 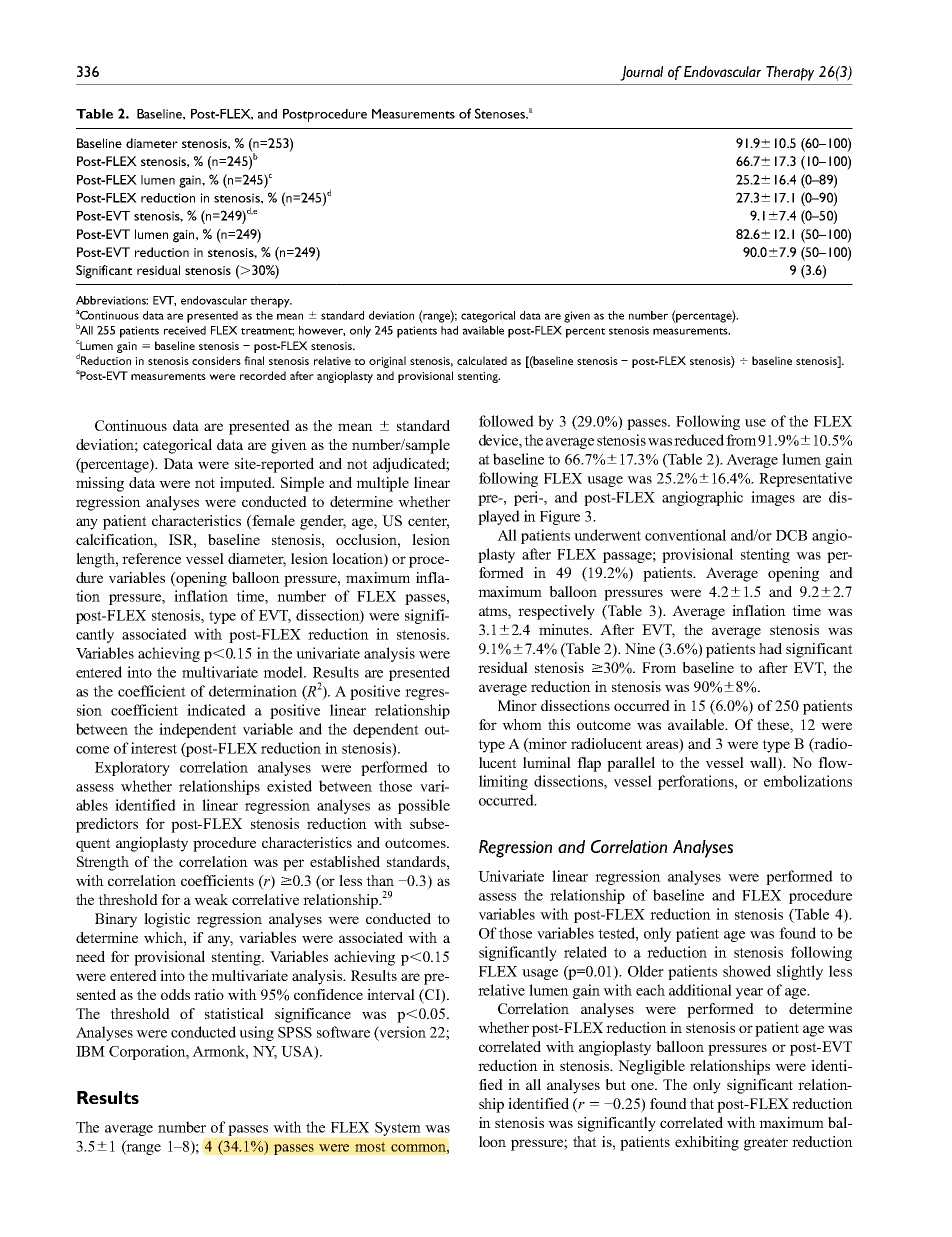 What do you see at coordinates (216, 360) in the document?
I see `considers` at bounding box center [216, 360].
